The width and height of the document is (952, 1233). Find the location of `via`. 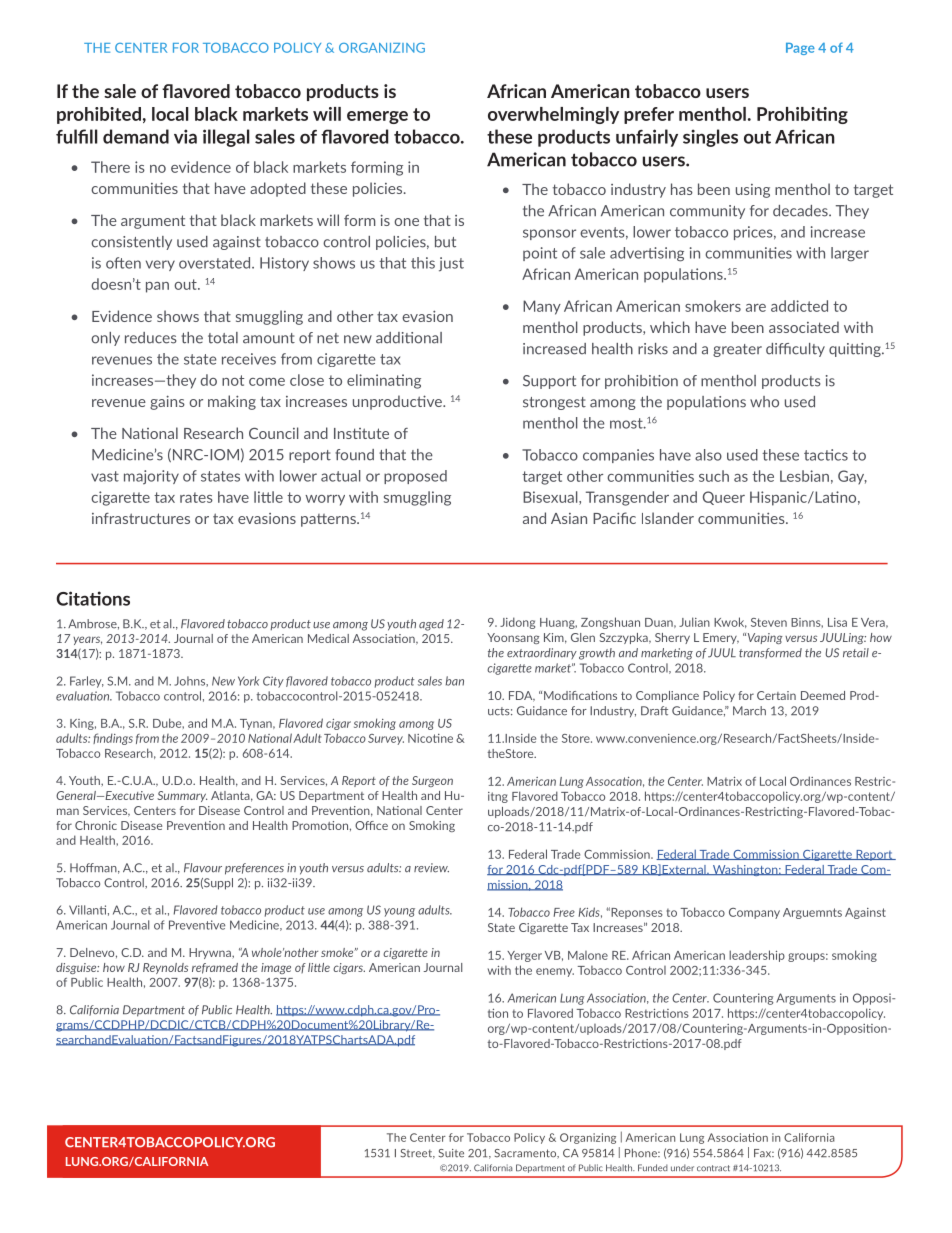

via is located at coordinates (185, 136).
